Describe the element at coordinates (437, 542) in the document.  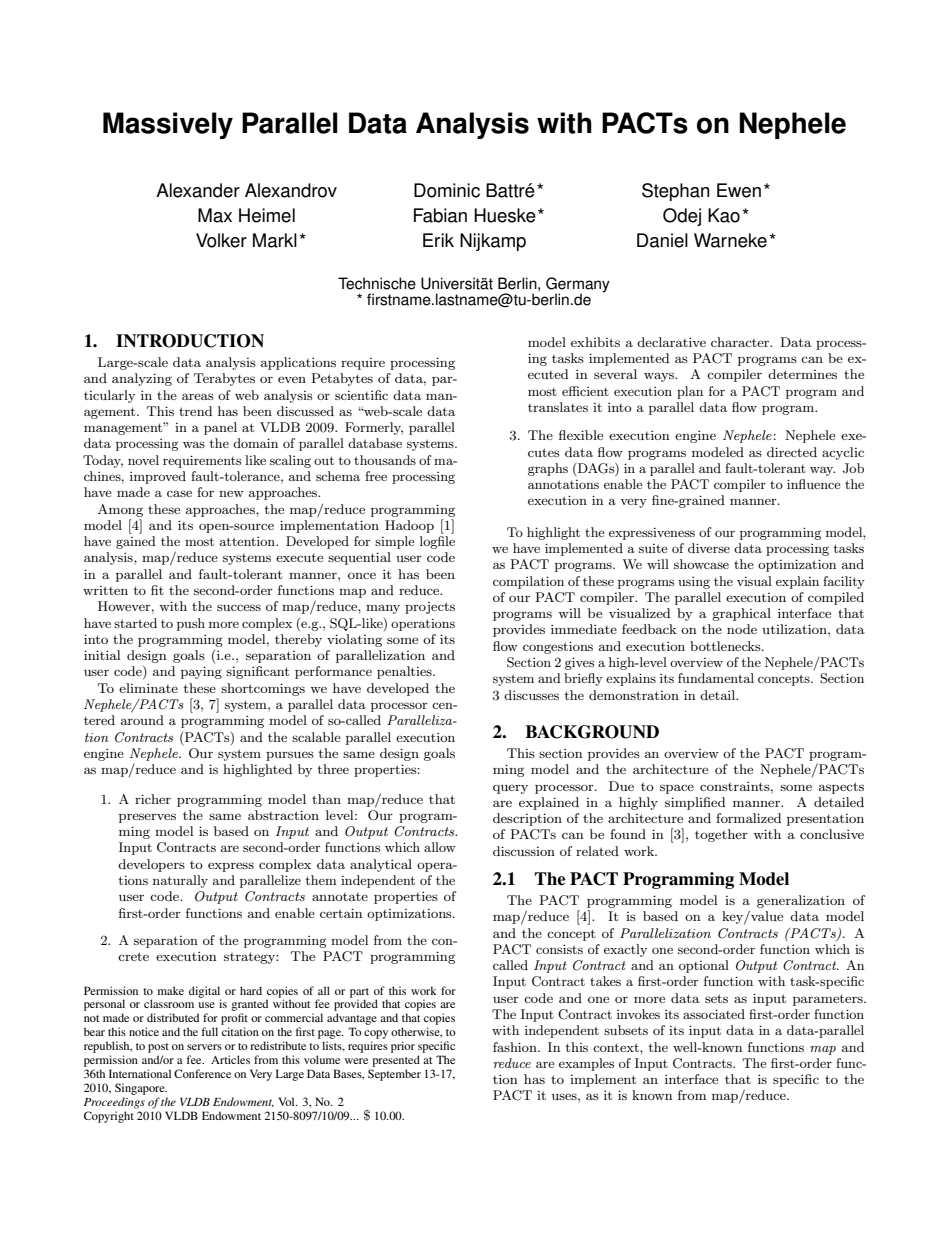
I see `logfile` at that location.
